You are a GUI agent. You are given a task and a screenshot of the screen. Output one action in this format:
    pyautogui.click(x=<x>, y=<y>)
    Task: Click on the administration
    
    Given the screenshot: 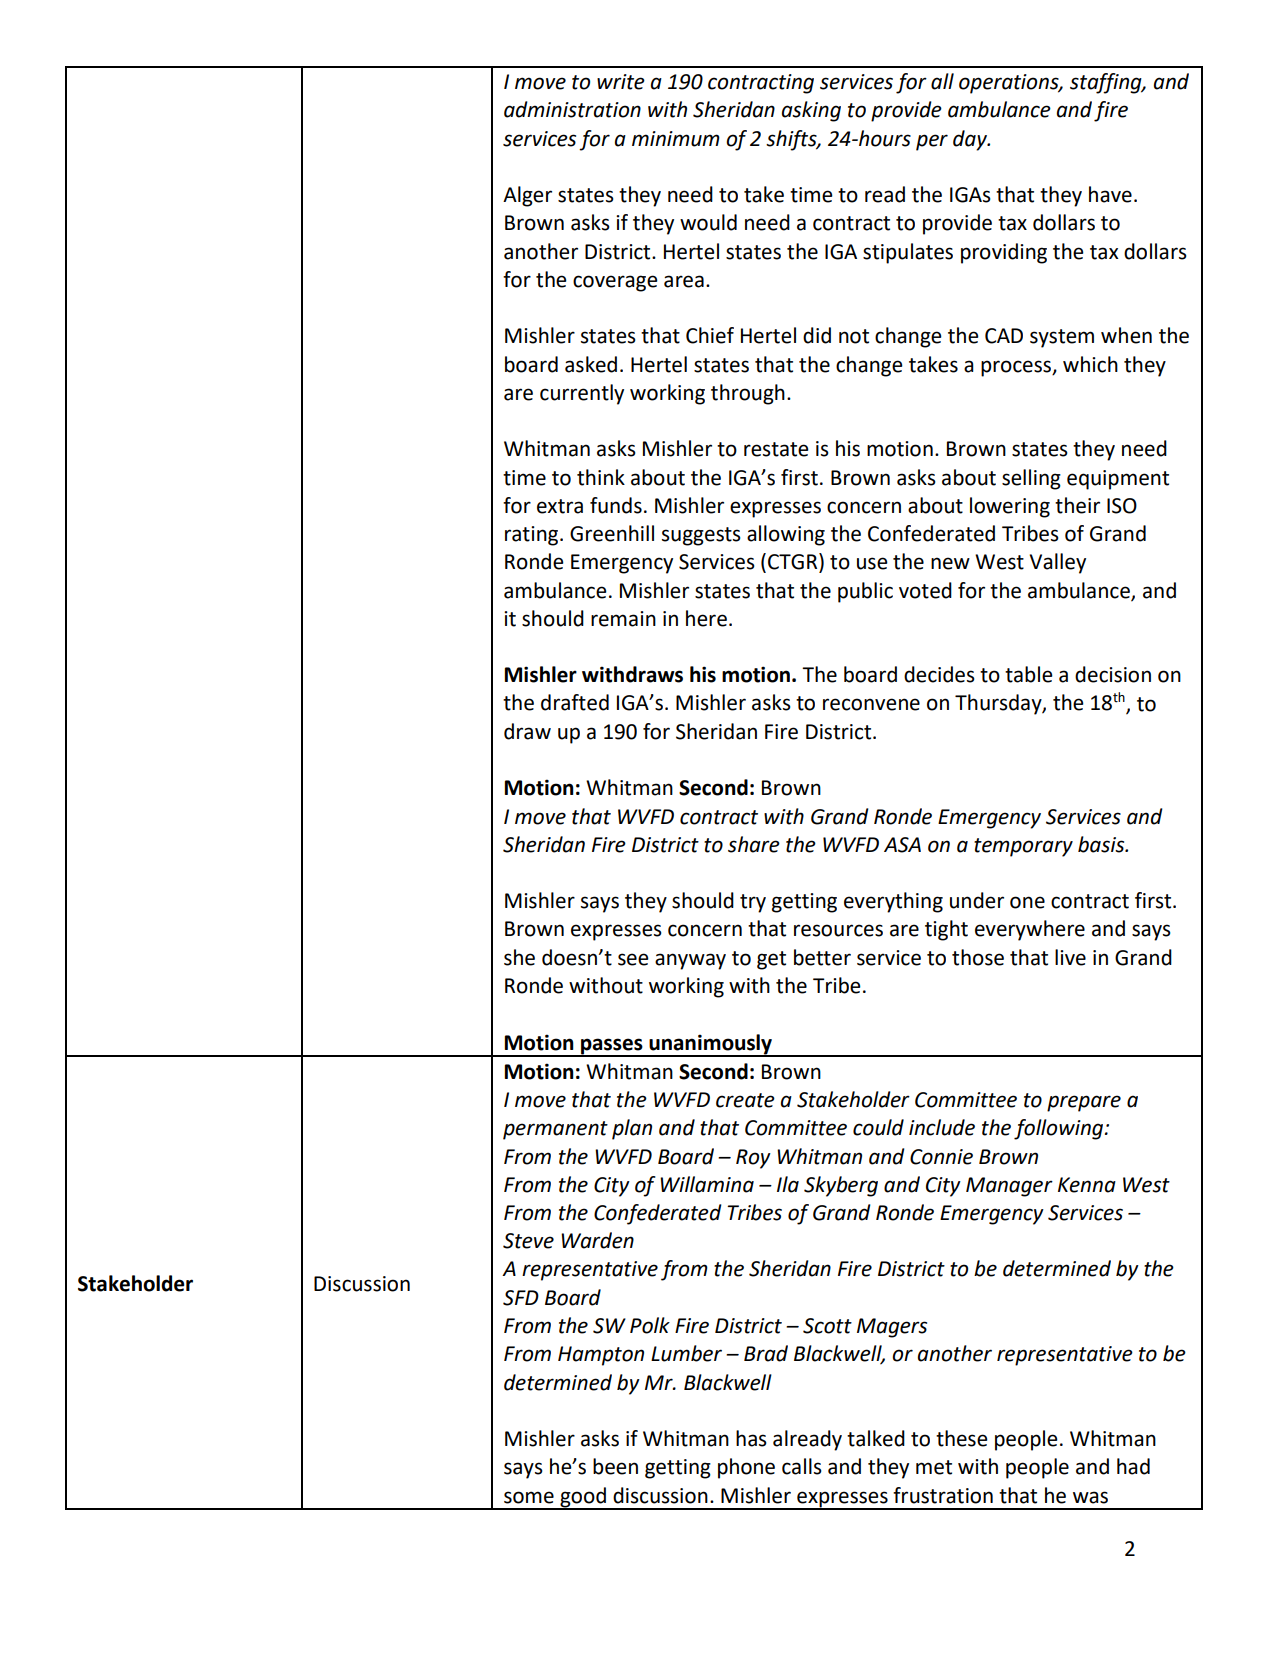 What is the action you would take?
    pyautogui.click(x=572, y=109)
